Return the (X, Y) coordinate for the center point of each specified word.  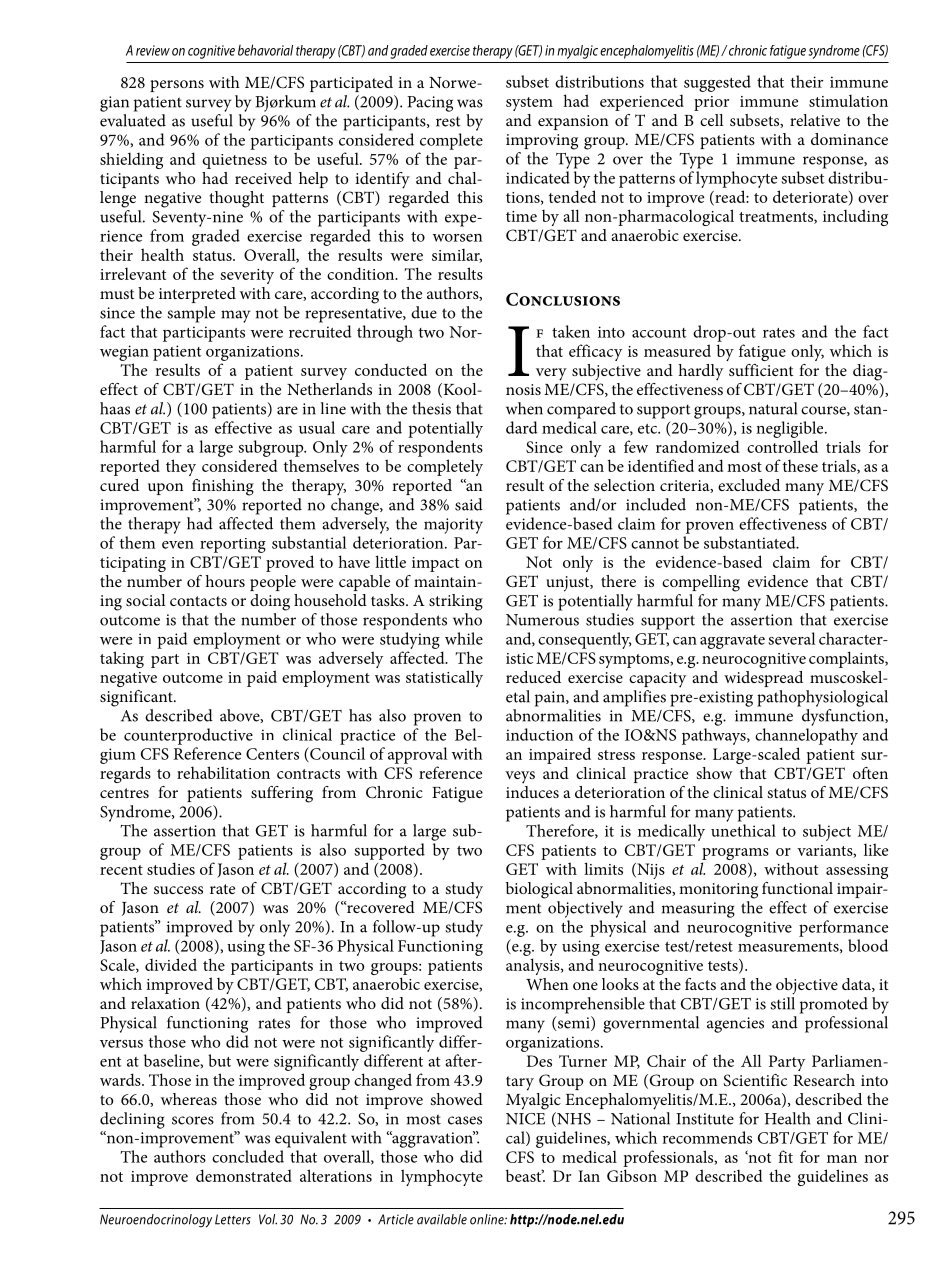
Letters (233, 1219)
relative (815, 120)
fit (785, 1156)
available (442, 1219)
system (529, 104)
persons (177, 86)
